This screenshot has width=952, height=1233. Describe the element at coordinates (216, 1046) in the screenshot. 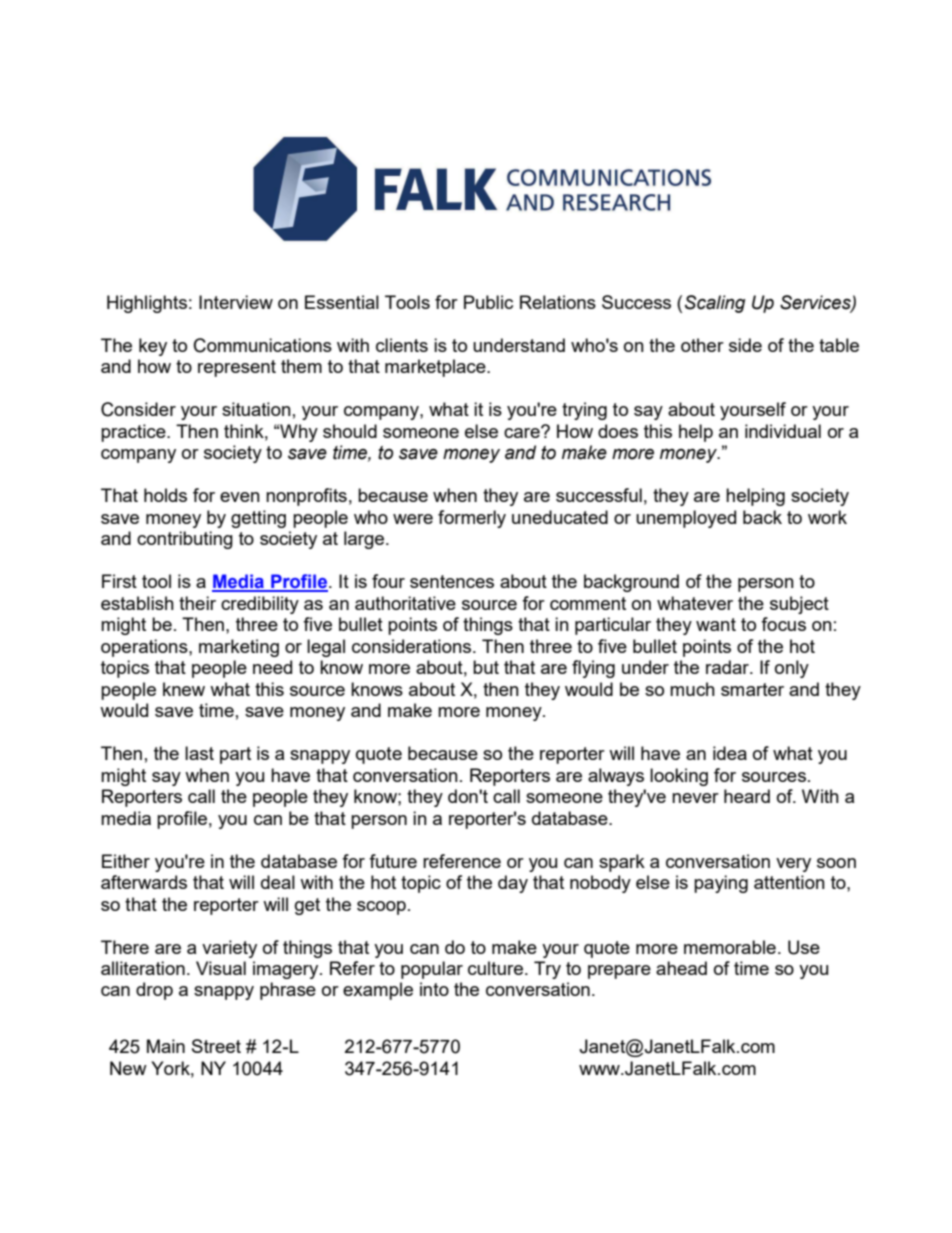

I see `Street` at that location.
